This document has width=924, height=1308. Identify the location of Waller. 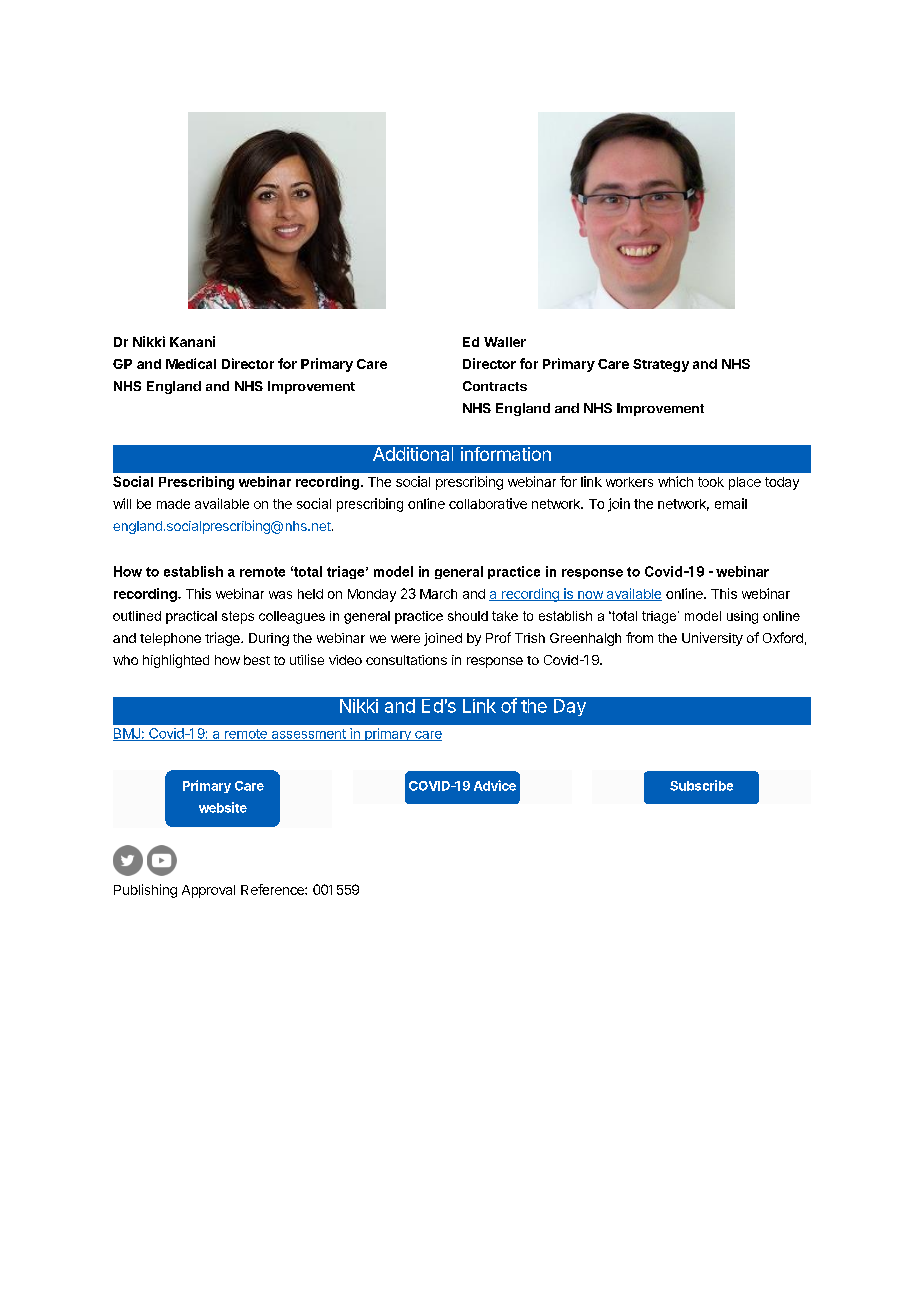
(505, 342).
